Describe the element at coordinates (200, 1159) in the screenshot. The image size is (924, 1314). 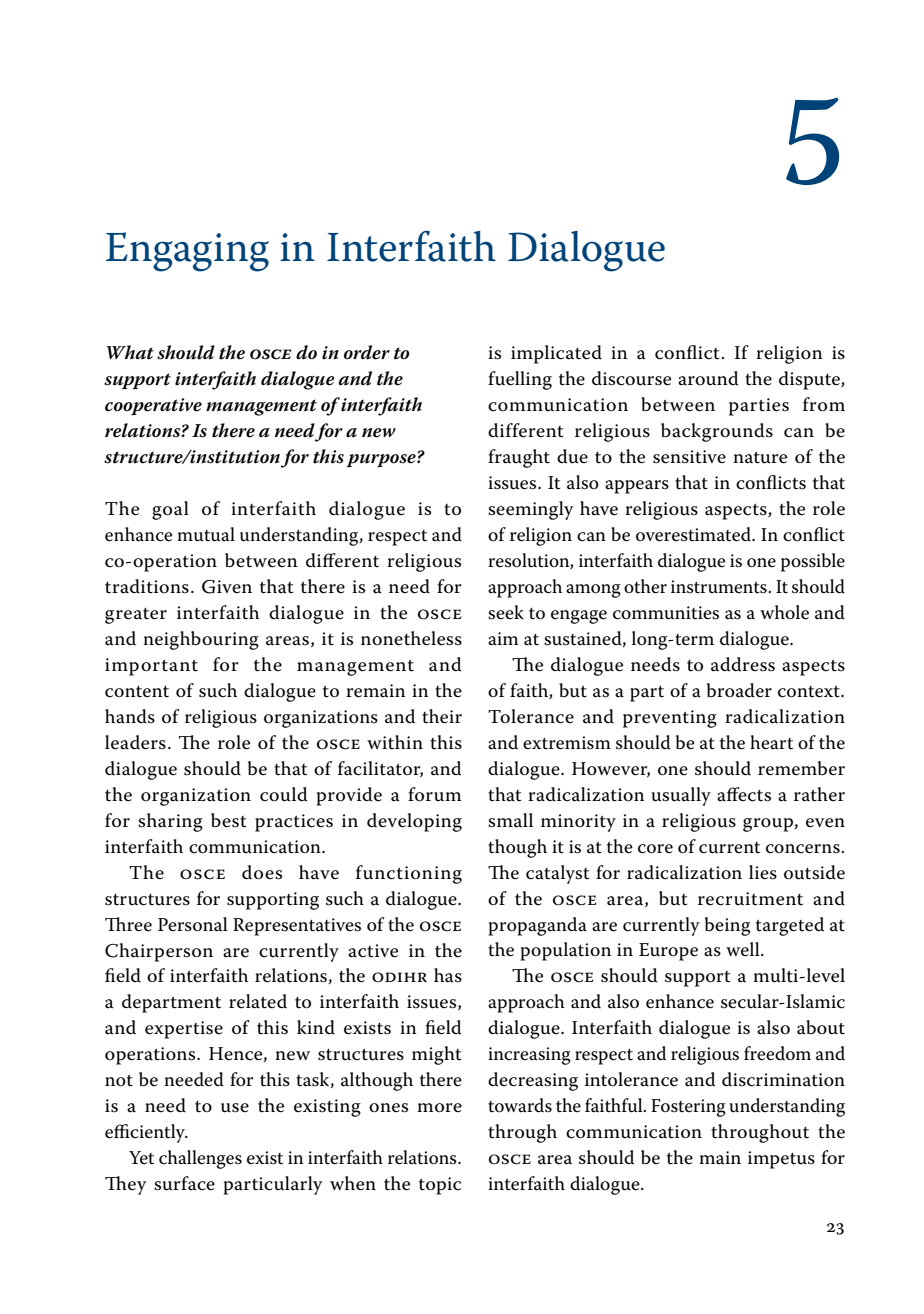
I see `challenges` at that location.
